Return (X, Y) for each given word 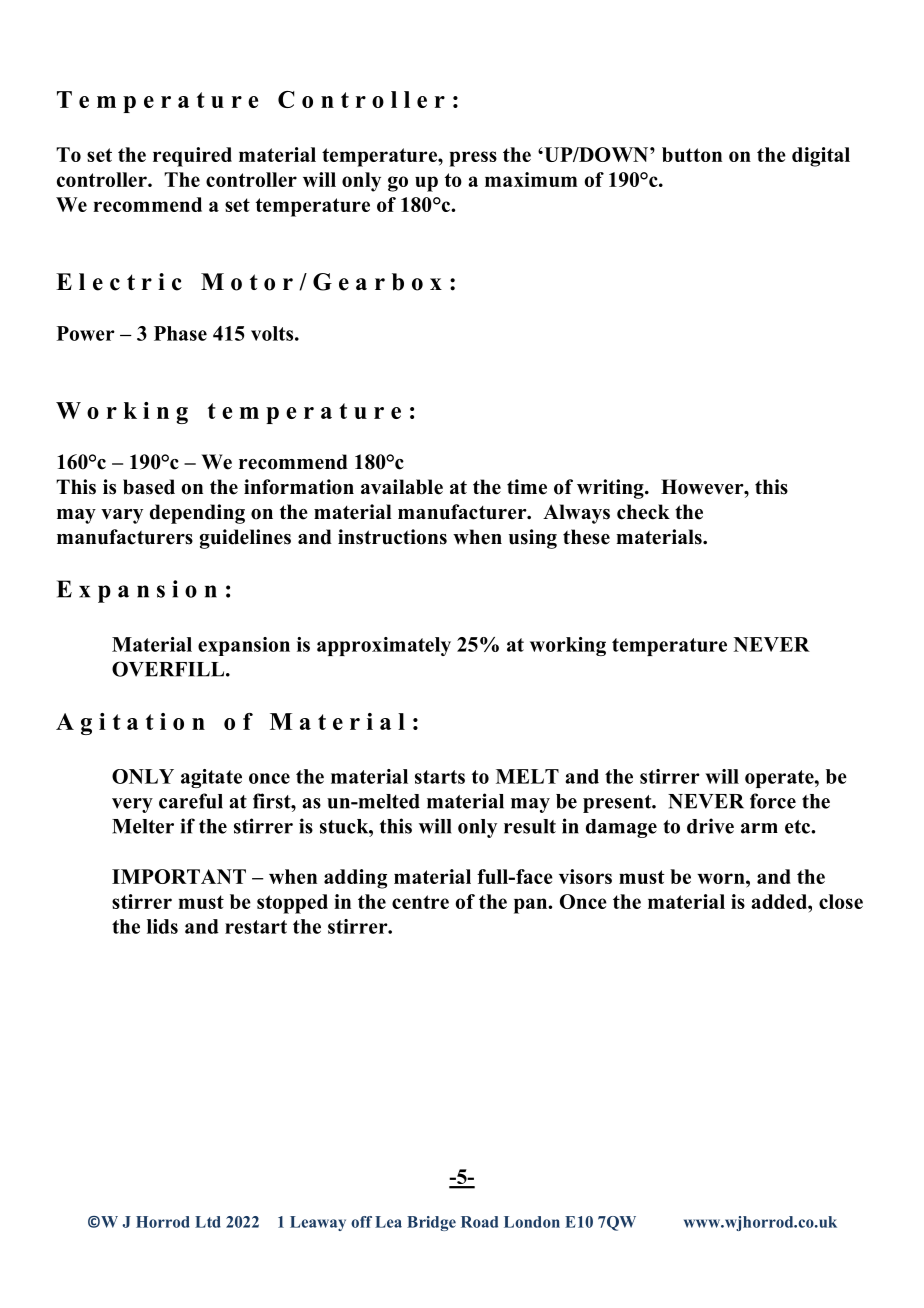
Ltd (208, 1222)
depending (197, 514)
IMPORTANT (179, 876)
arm (759, 828)
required (192, 157)
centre (420, 902)
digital (821, 157)
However (703, 487)
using (533, 539)
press (473, 159)
